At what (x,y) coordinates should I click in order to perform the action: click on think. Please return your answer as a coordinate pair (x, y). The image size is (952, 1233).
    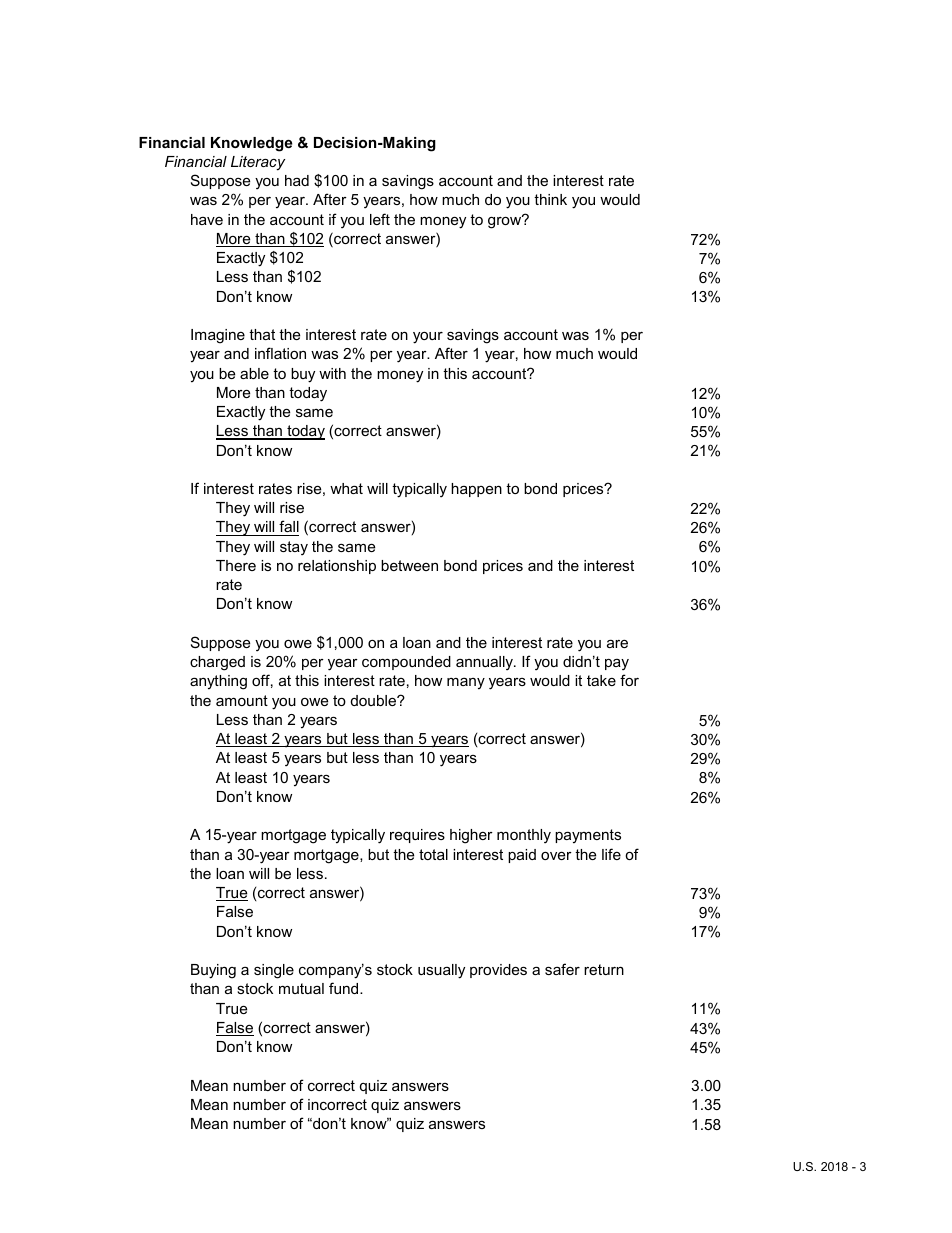
    Looking at the image, I should click on (550, 199).
